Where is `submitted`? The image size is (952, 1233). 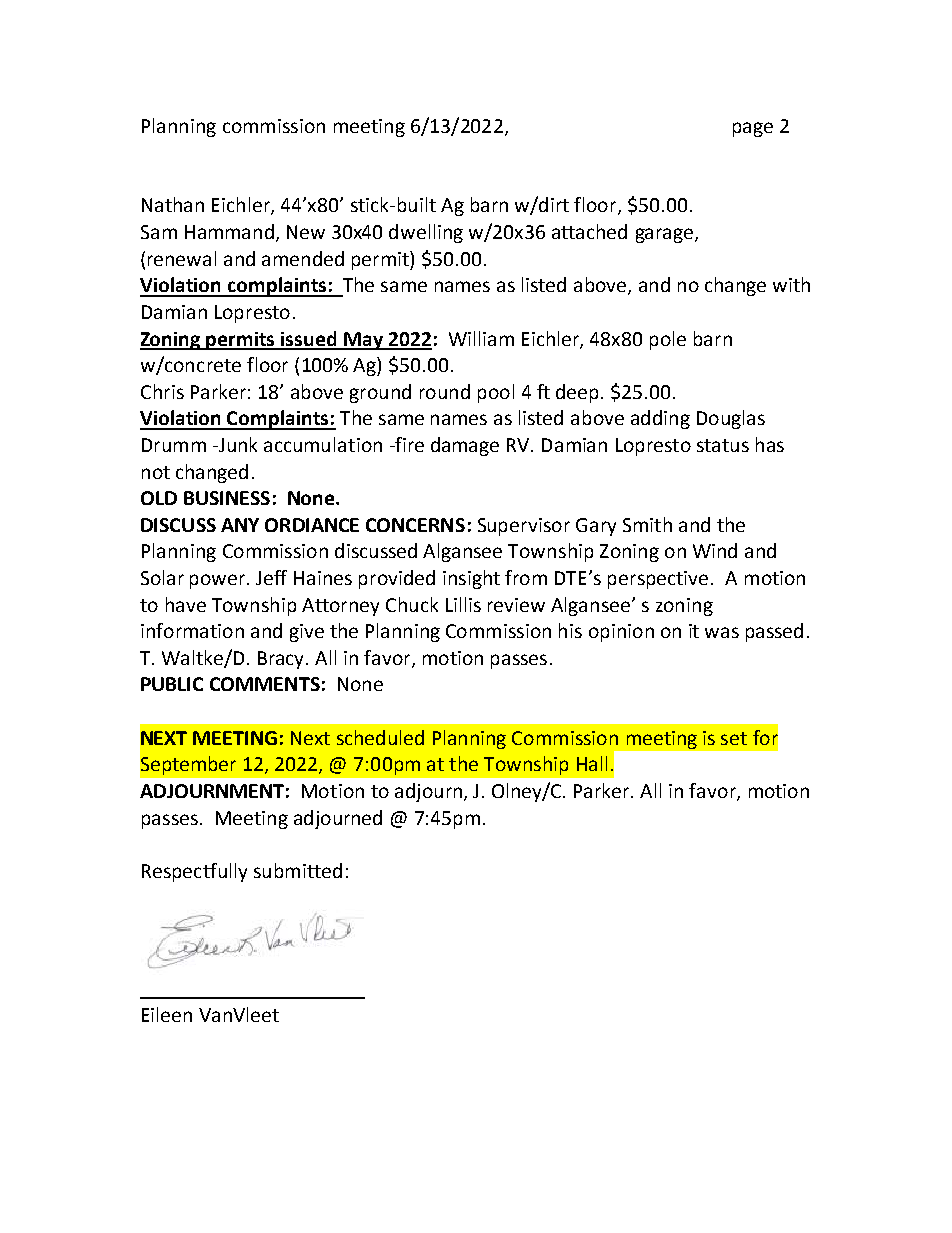
submitted is located at coordinates (298, 870).
